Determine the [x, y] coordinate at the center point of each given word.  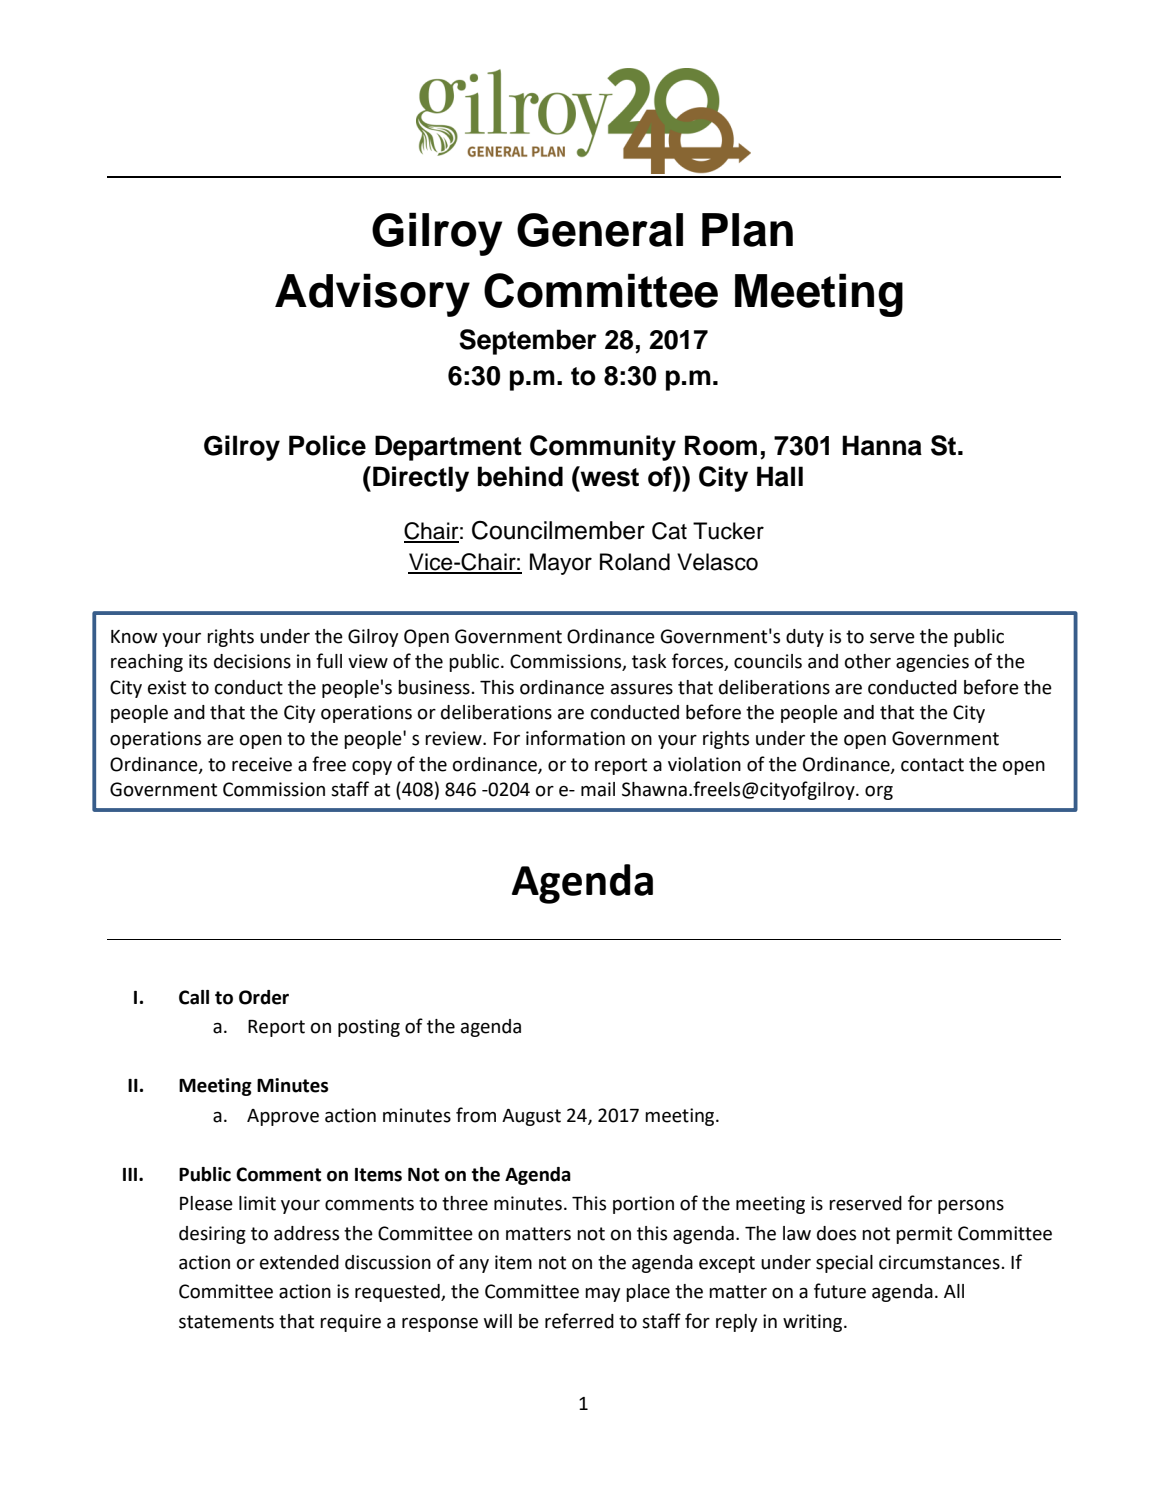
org [879, 793]
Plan [747, 230]
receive [262, 764]
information [575, 738]
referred [579, 1321]
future [840, 1291]
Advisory [372, 295]
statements [226, 1322]
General [600, 230]
